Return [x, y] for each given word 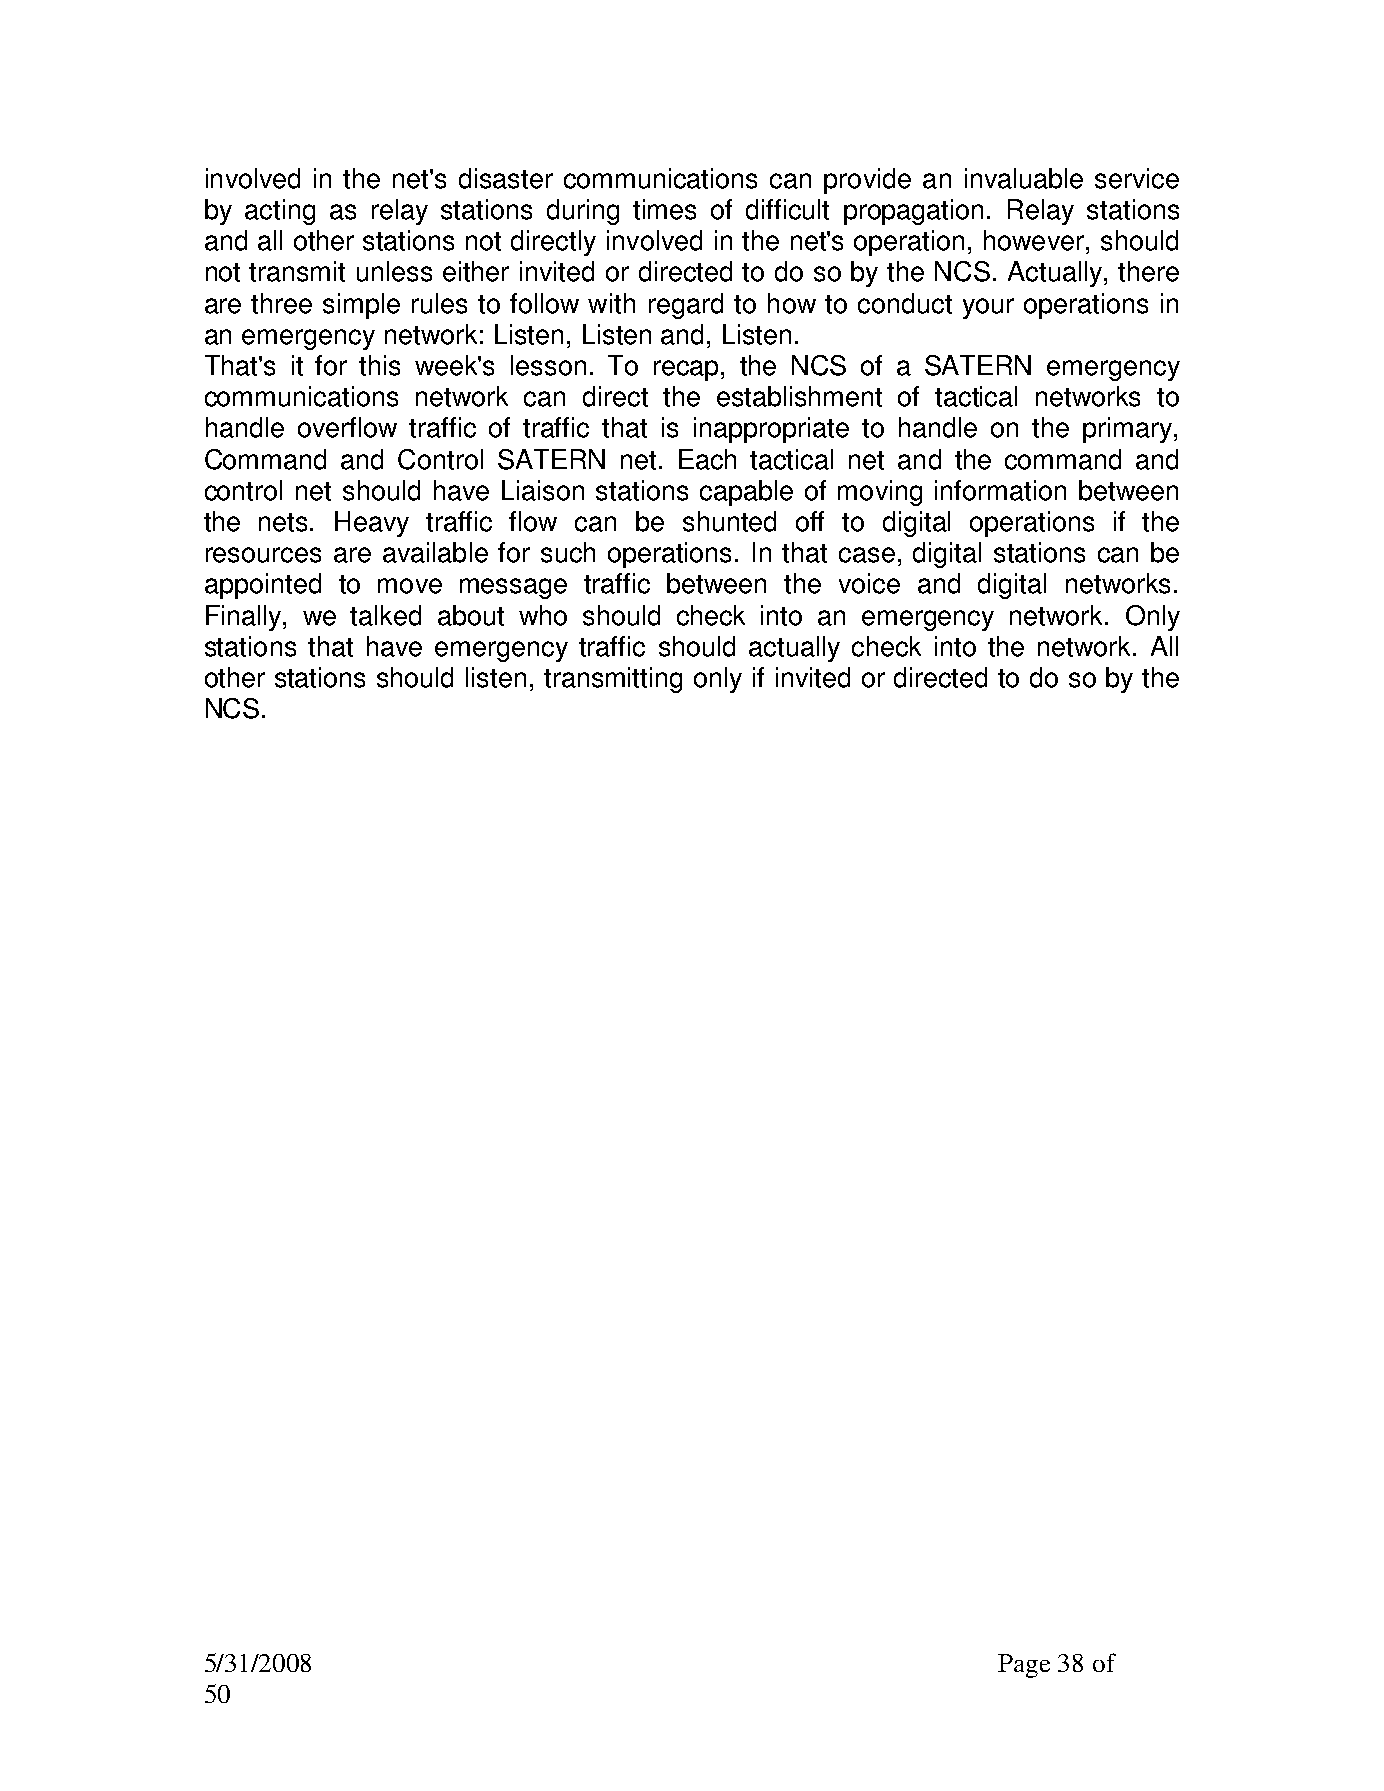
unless [394, 271]
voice [869, 583]
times [664, 209]
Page [1024, 1666]
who [543, 615]
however [1035, 240]
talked [385, 615]
